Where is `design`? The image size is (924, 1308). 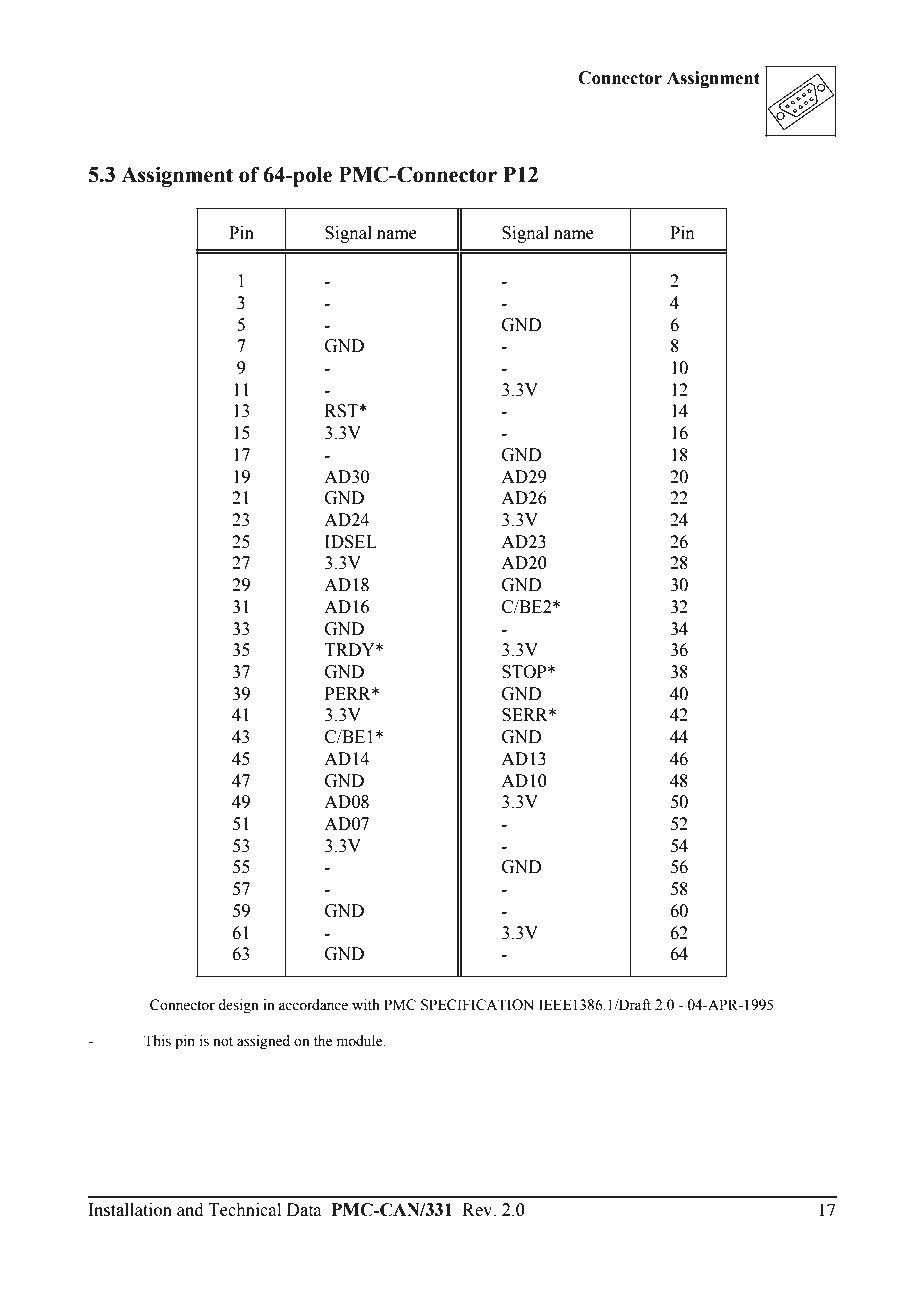
design is located at coordinates (238, 1006).
